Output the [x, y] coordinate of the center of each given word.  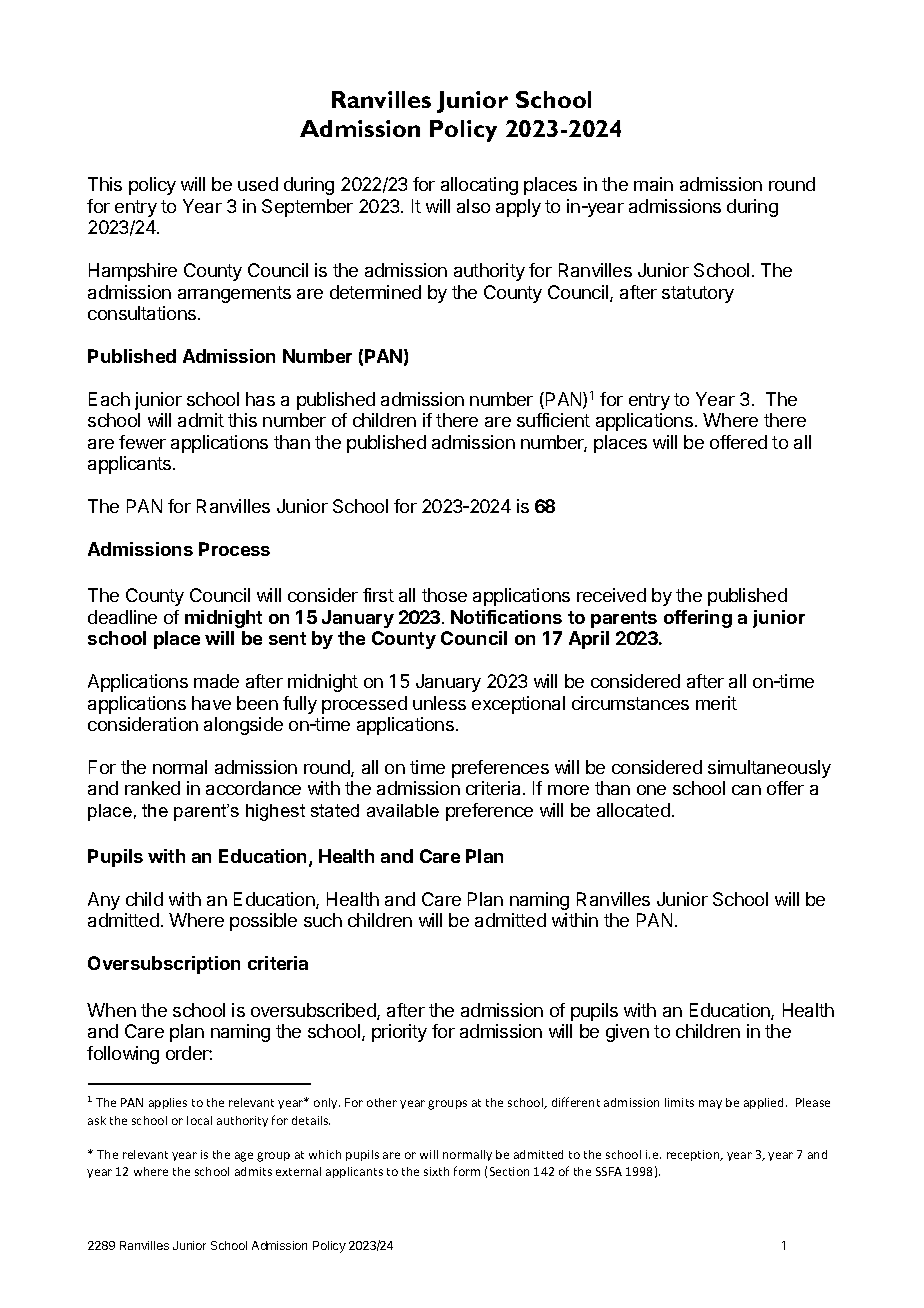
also [473, 206]
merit [716, 703]
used [258, 184]
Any [104, 901]
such [323, 920]
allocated [633, 810]
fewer [142, 442]
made [216, 681]
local [199, 1120]
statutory [698, 294]
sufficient [553, 420]
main [653, 184]
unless [439, 703]
